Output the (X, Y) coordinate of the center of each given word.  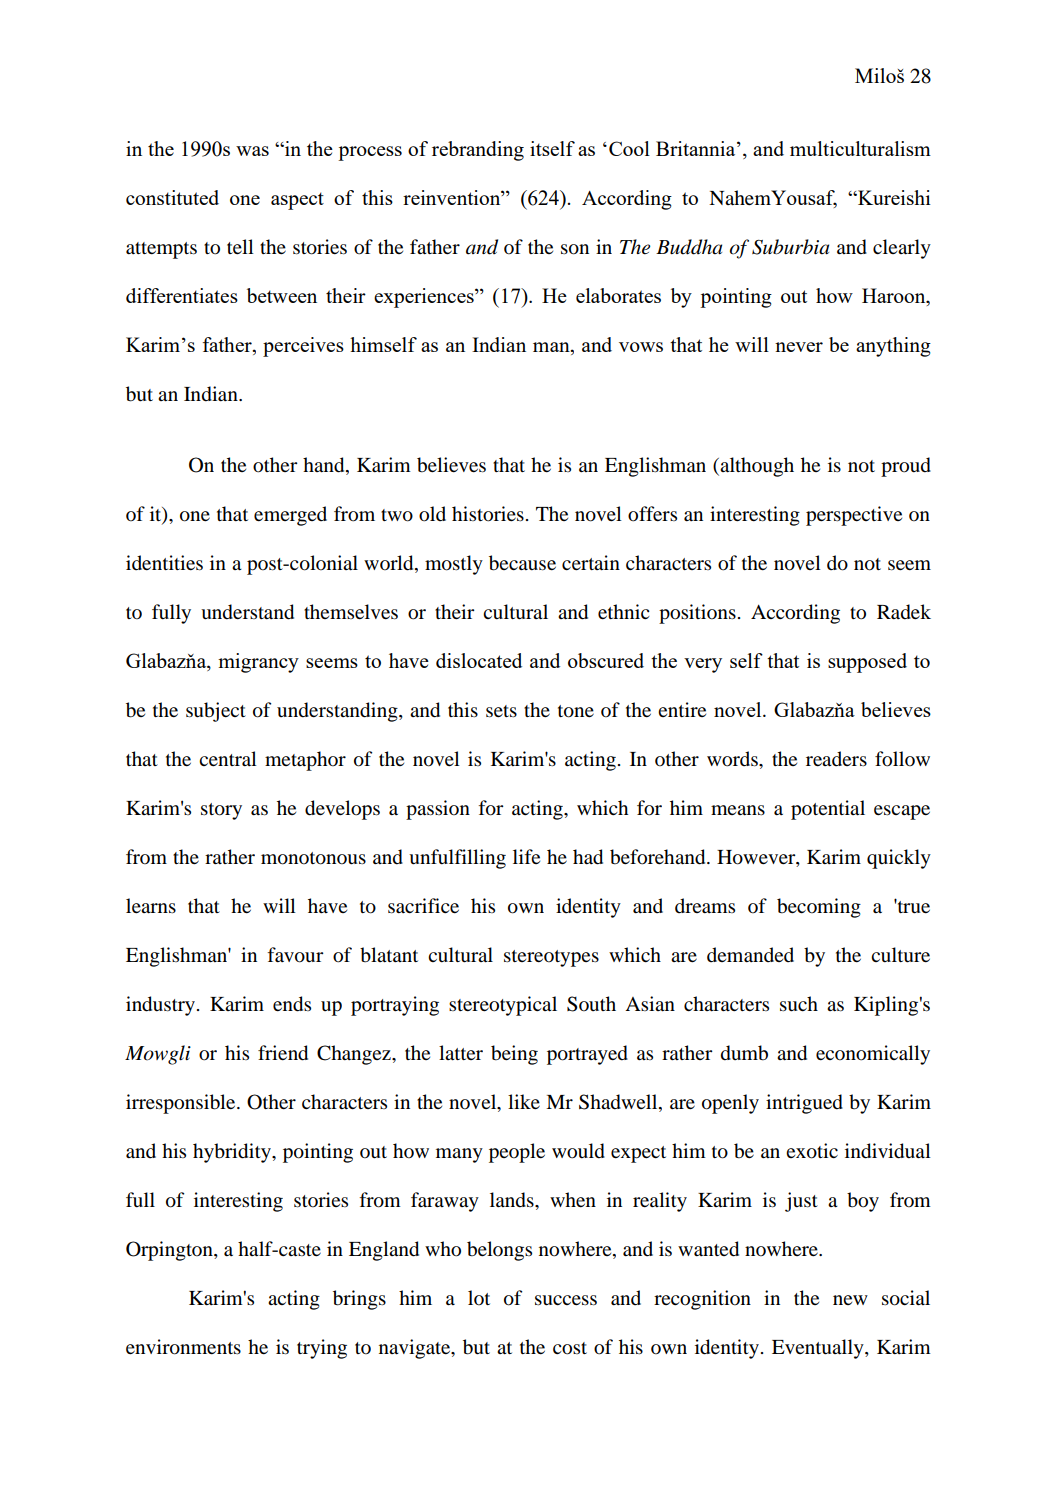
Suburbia (790, 247)
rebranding (478, 151)
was (252, 151)
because (522, 563)
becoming (819, 908)
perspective (854, 516)
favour (295, 955)
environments (183, 1347)
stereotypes (551, 958)
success (566, 1300)
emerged (290, 516)
